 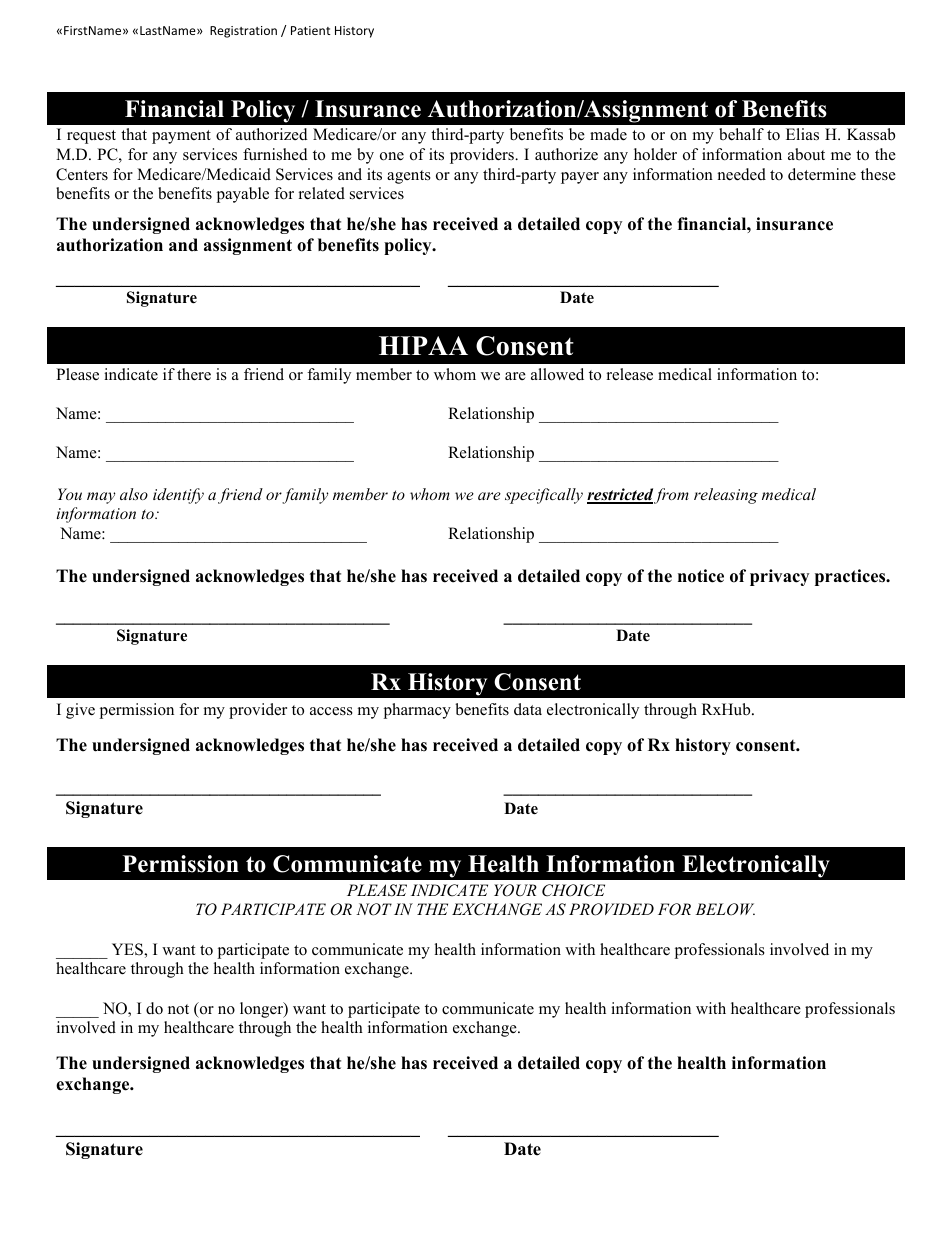 What do you see at coordinates (311, 30) in the page?
I see `Patient` at bounding box center [311, 30].
